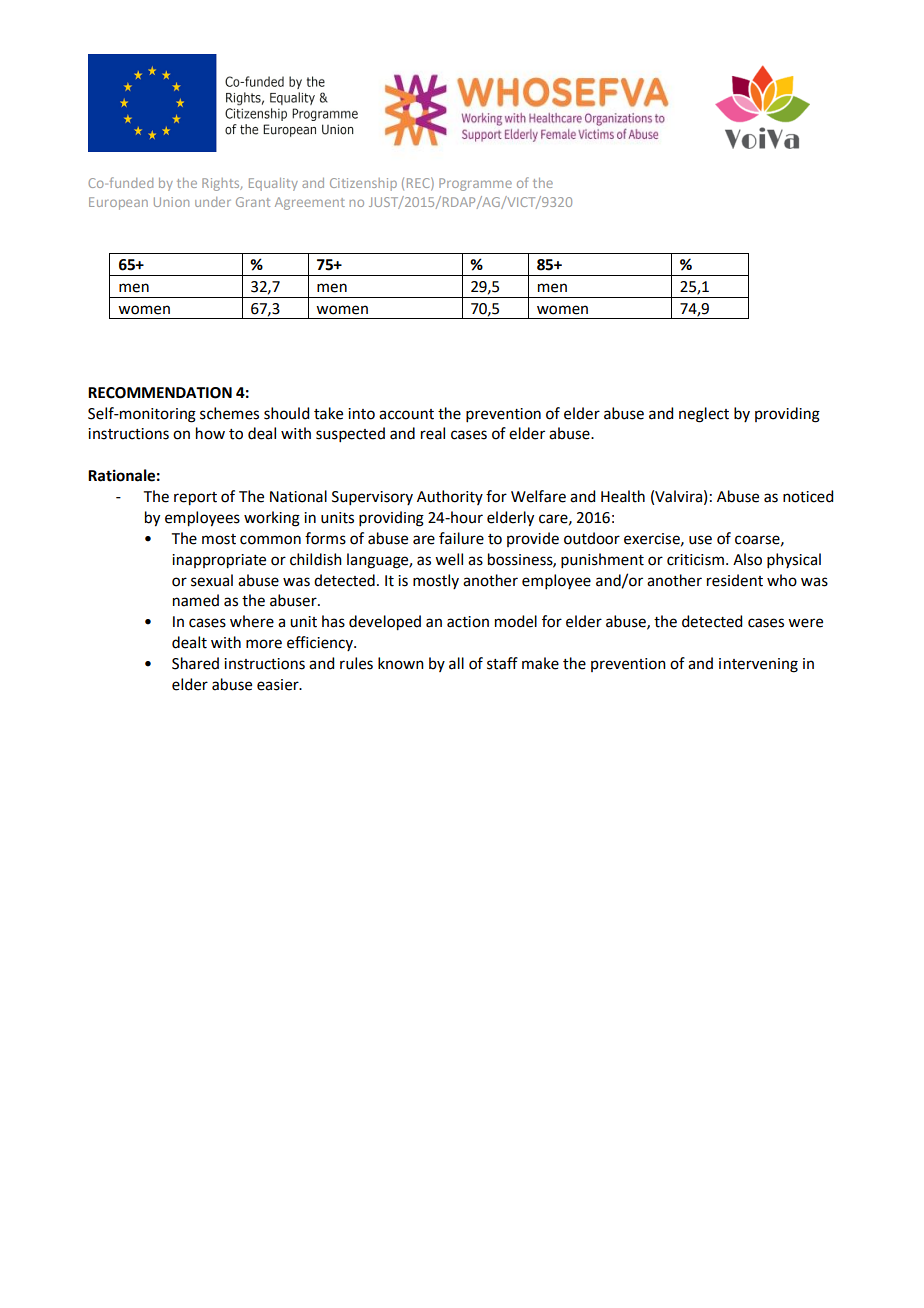 The width and height of the image is (924, 1308). I want to click on Citizenship, so click(363, 184).
